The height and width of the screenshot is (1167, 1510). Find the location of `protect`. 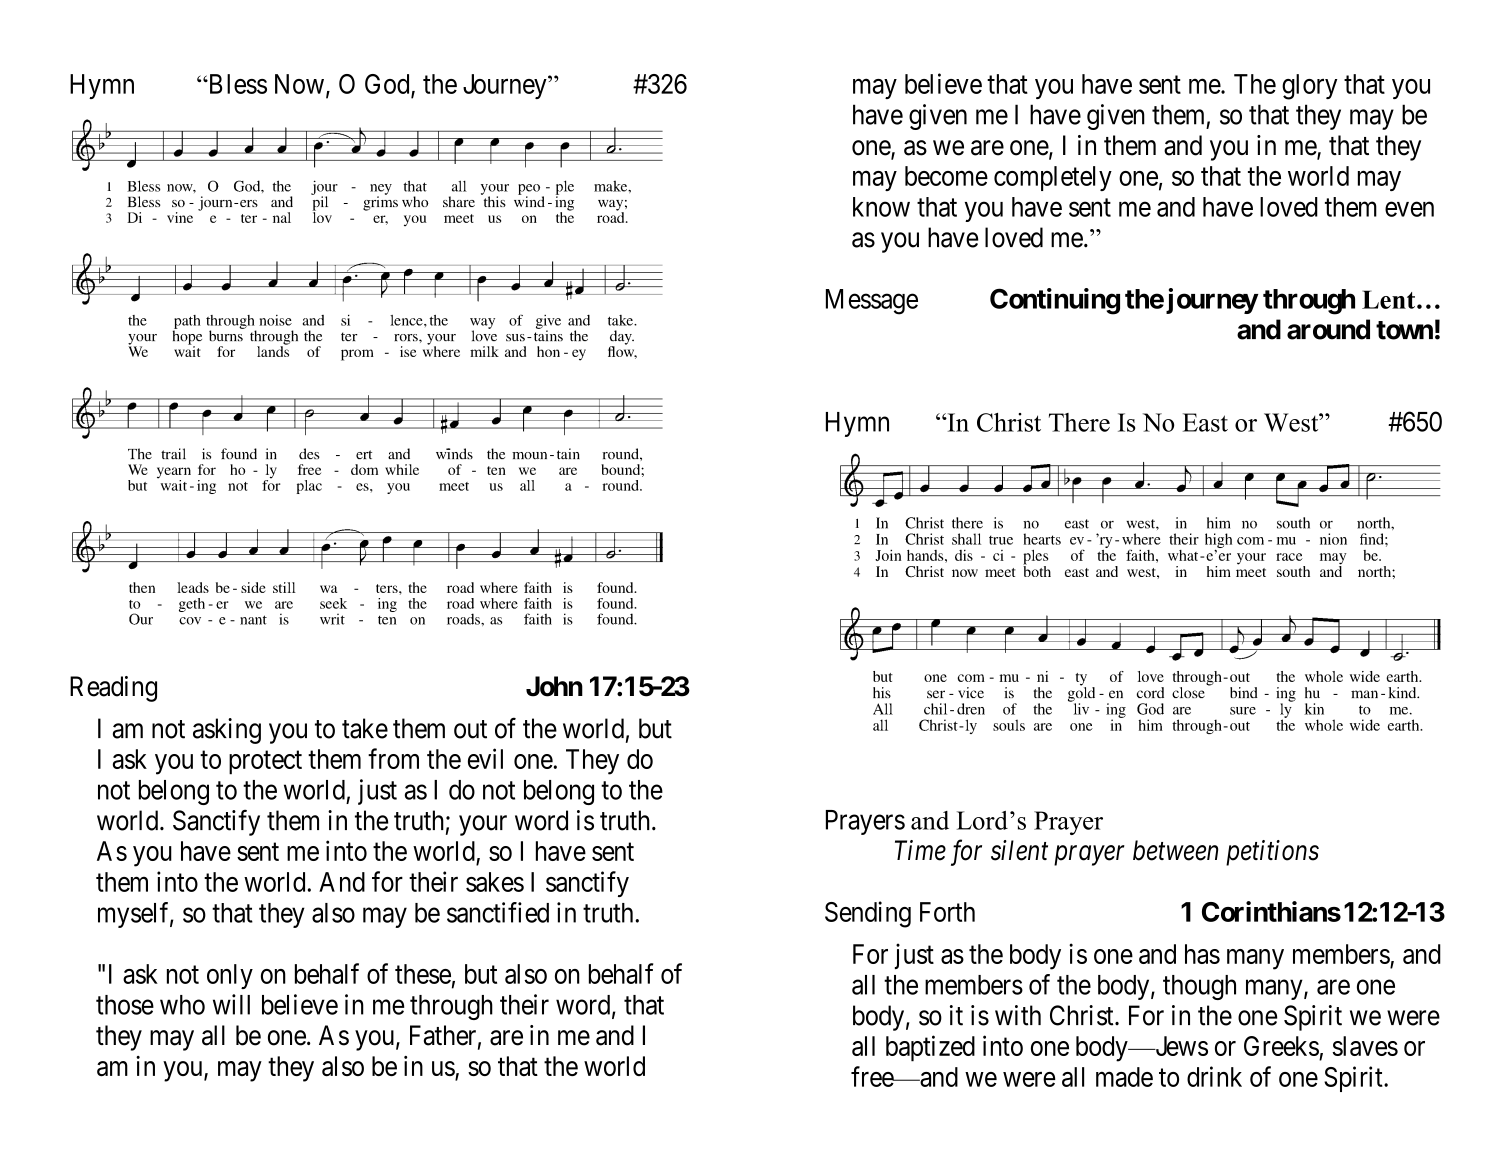

protect is located at coordinates (265, 763).
